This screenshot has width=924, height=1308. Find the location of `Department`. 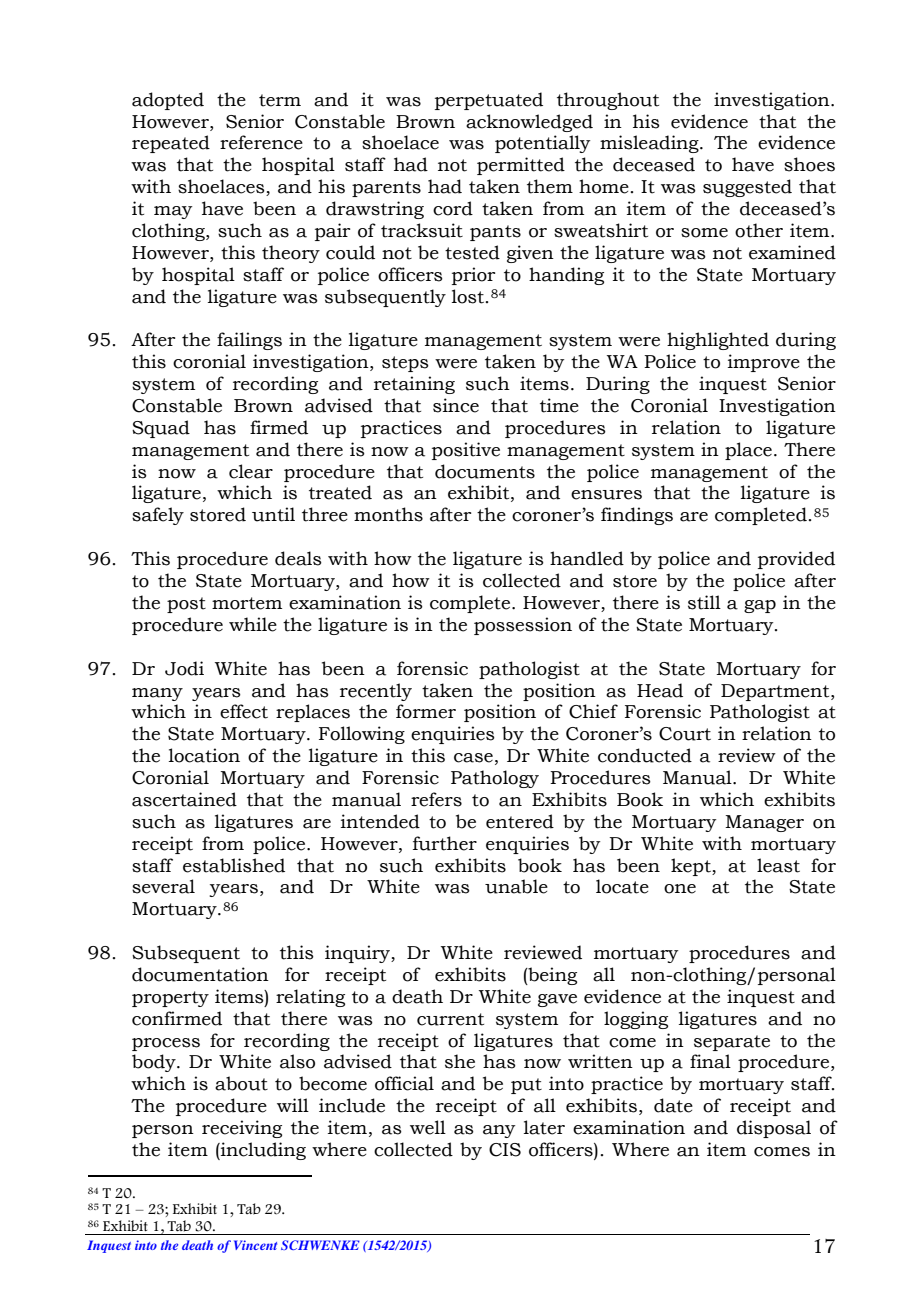

Department is located at coordinates (776, 692).
